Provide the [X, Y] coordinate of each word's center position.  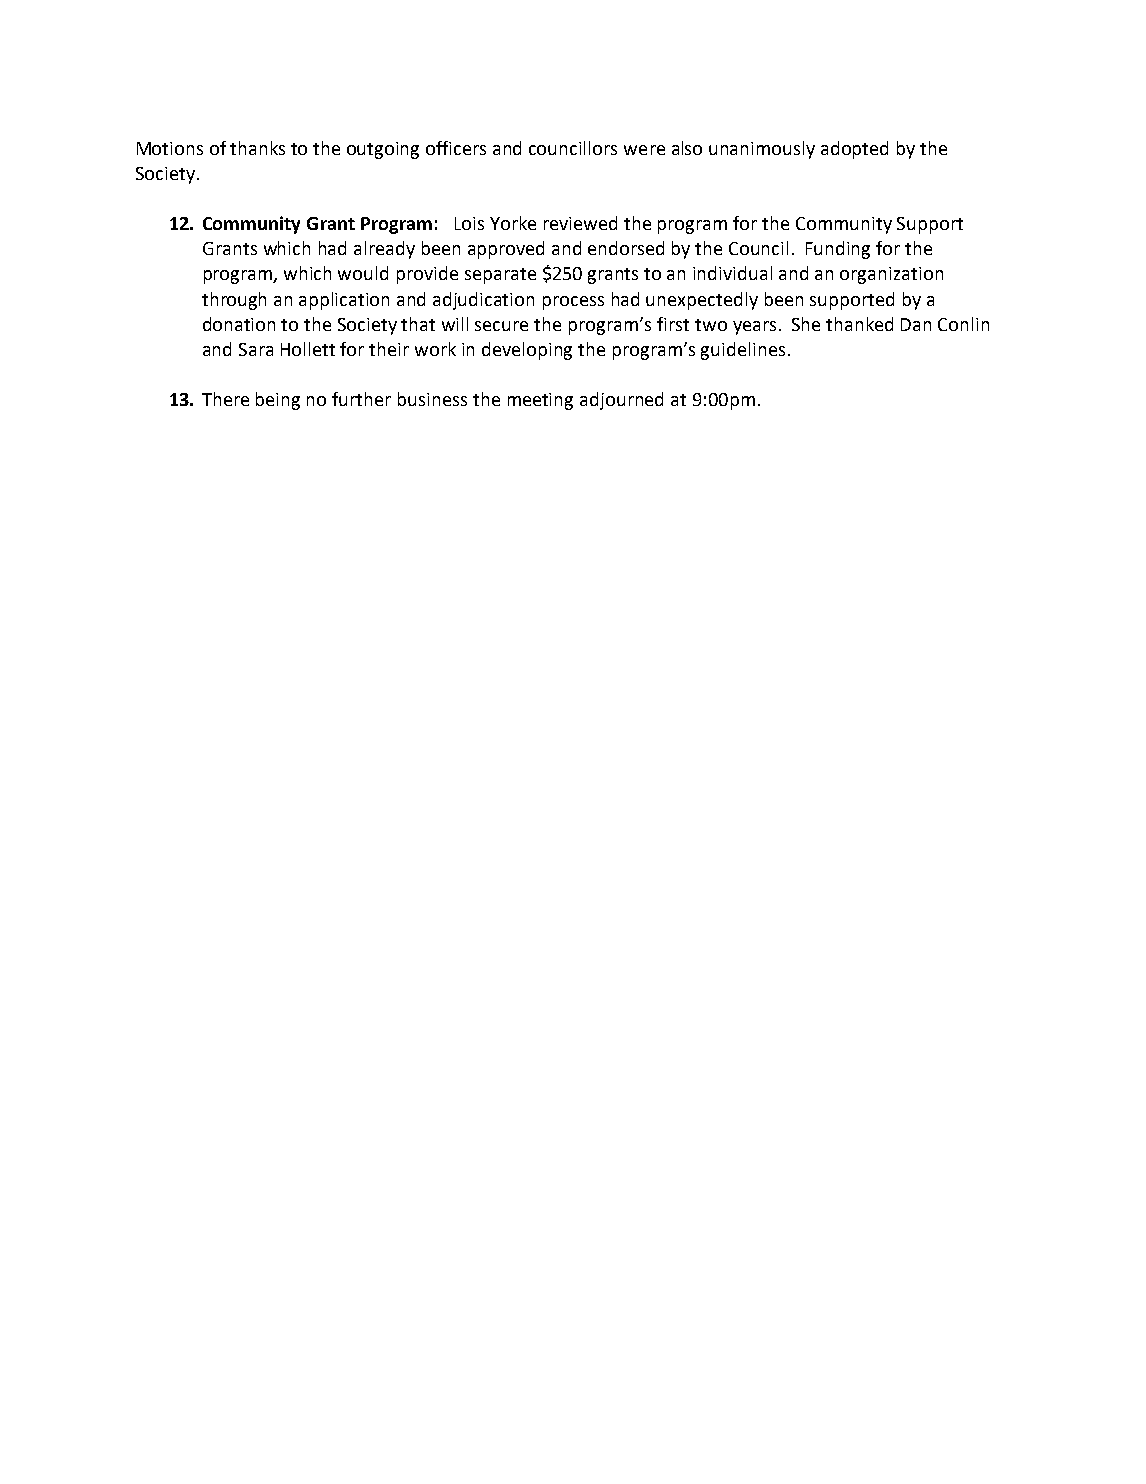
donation [239, 324]
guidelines [743, 351]
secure [501, 326]
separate [500, 276]
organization [891, 275]
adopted [854, 150]
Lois [469, 223]
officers [456, 148]
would [363, 273]
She [806, 324]
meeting [540, 401]
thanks [257, 148]
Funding [838, 250]
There [225, 399]
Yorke [513, 223]
